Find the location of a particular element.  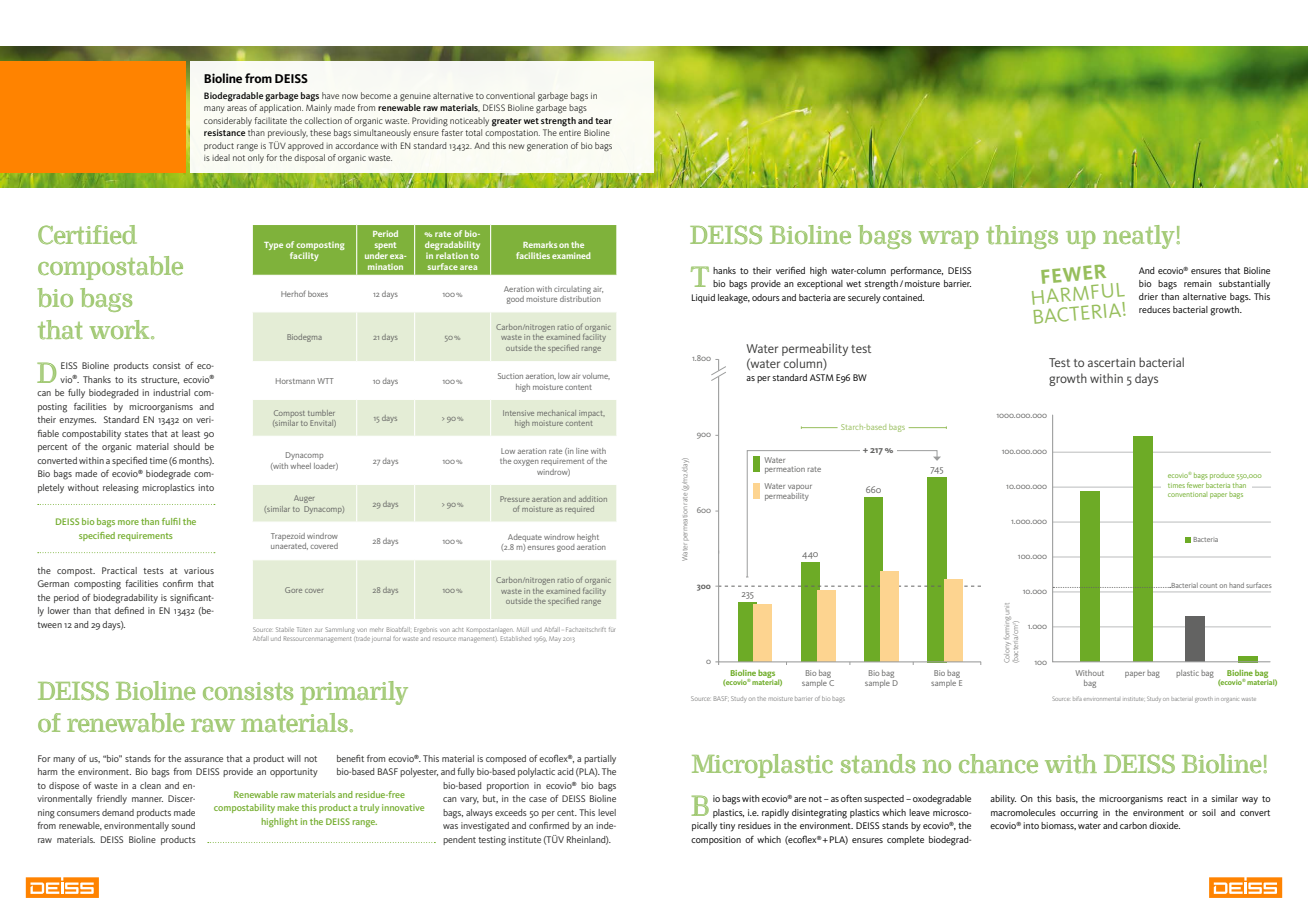

produce is located at coordinates (1222, 476).
